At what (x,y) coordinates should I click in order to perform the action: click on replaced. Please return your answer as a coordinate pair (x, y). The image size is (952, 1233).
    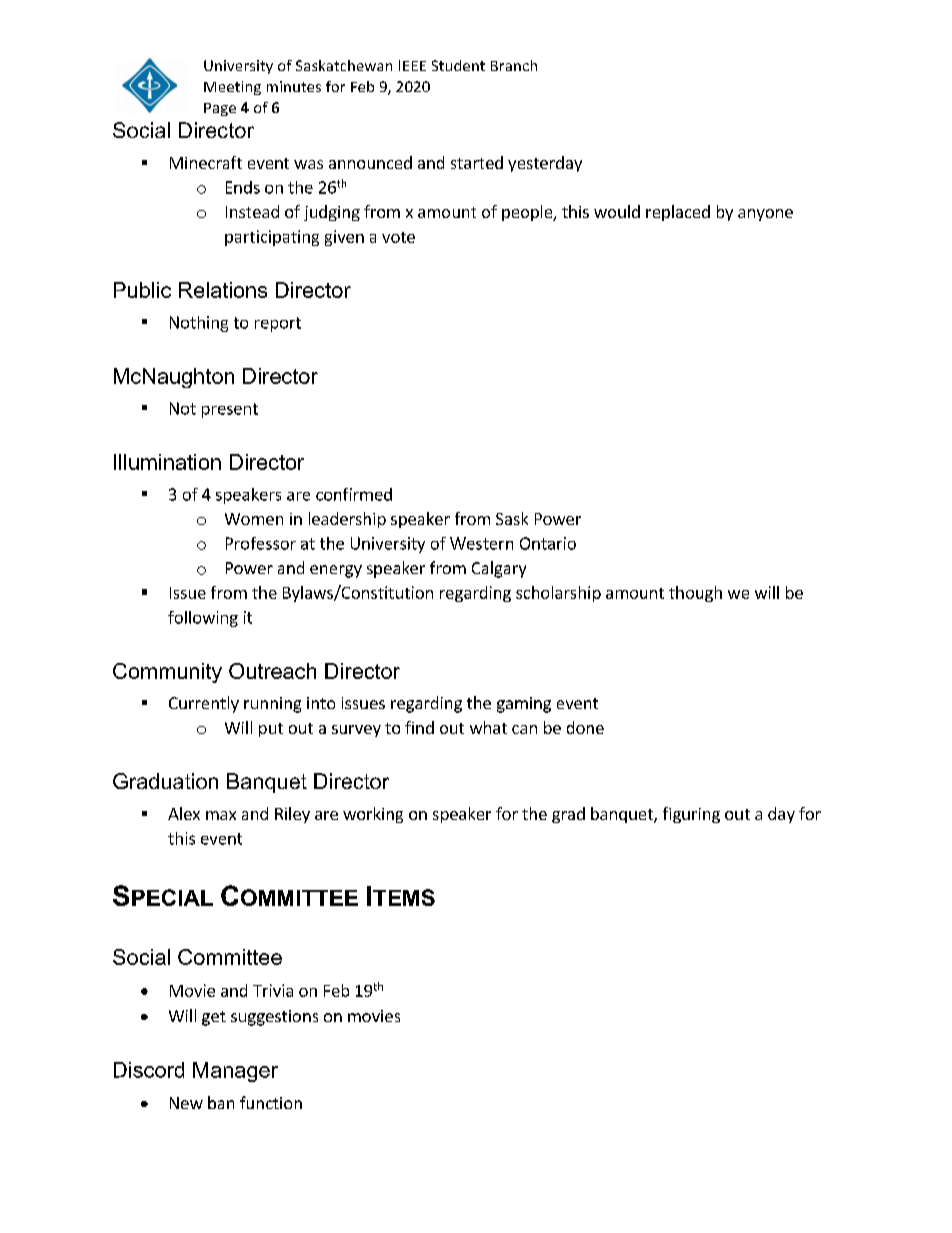
    Looking at the image, I should click on (678, 213).
